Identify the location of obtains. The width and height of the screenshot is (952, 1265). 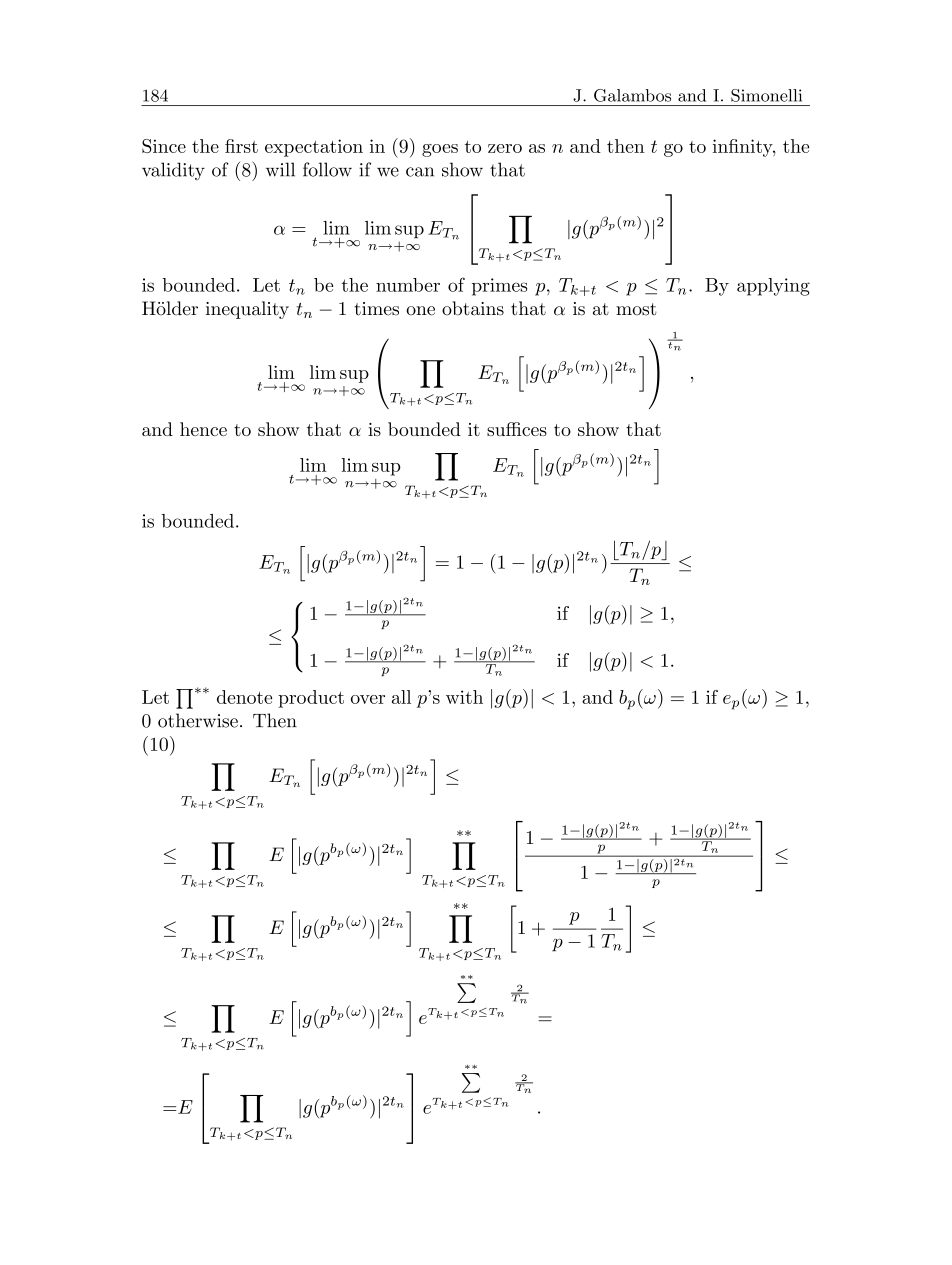
(473, 308).
